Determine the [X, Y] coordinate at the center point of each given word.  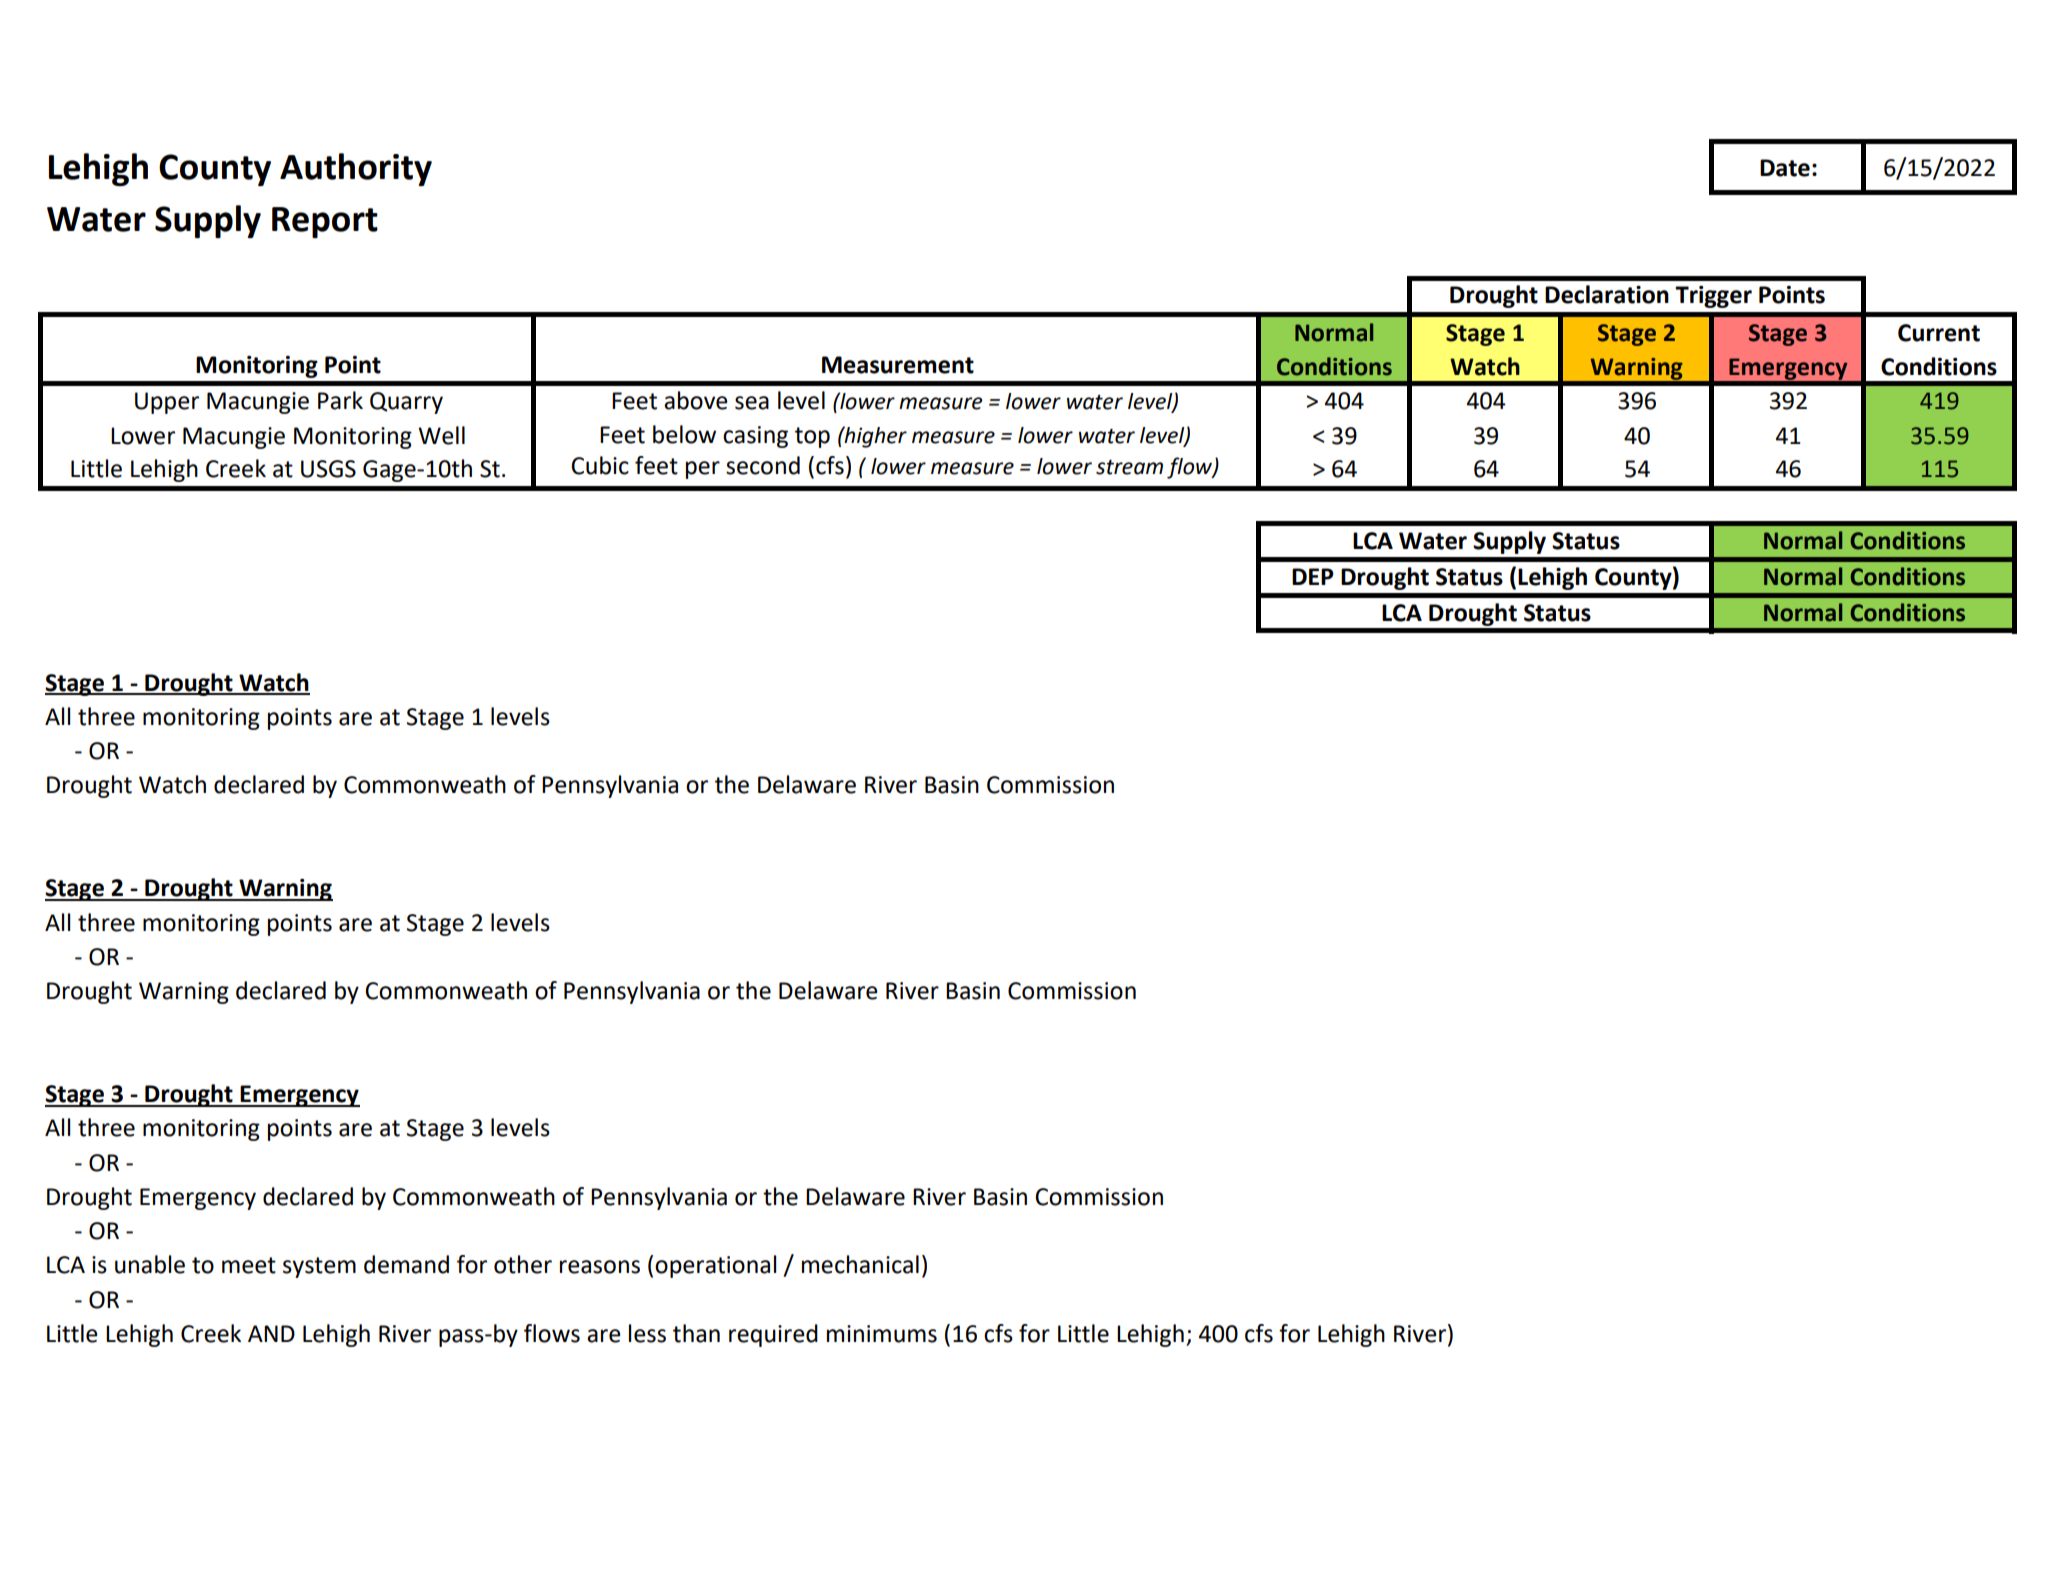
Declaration [1607, 294]
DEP [1313, 576]
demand [406, 1264]
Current [1939, 333]
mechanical [860, 1264]
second [763, 465]
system [319, 1267]
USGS [328, 469]
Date [1785, 168]
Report [325, 222]
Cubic [600, 465]
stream [1129, 467]
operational [715, 1266]
